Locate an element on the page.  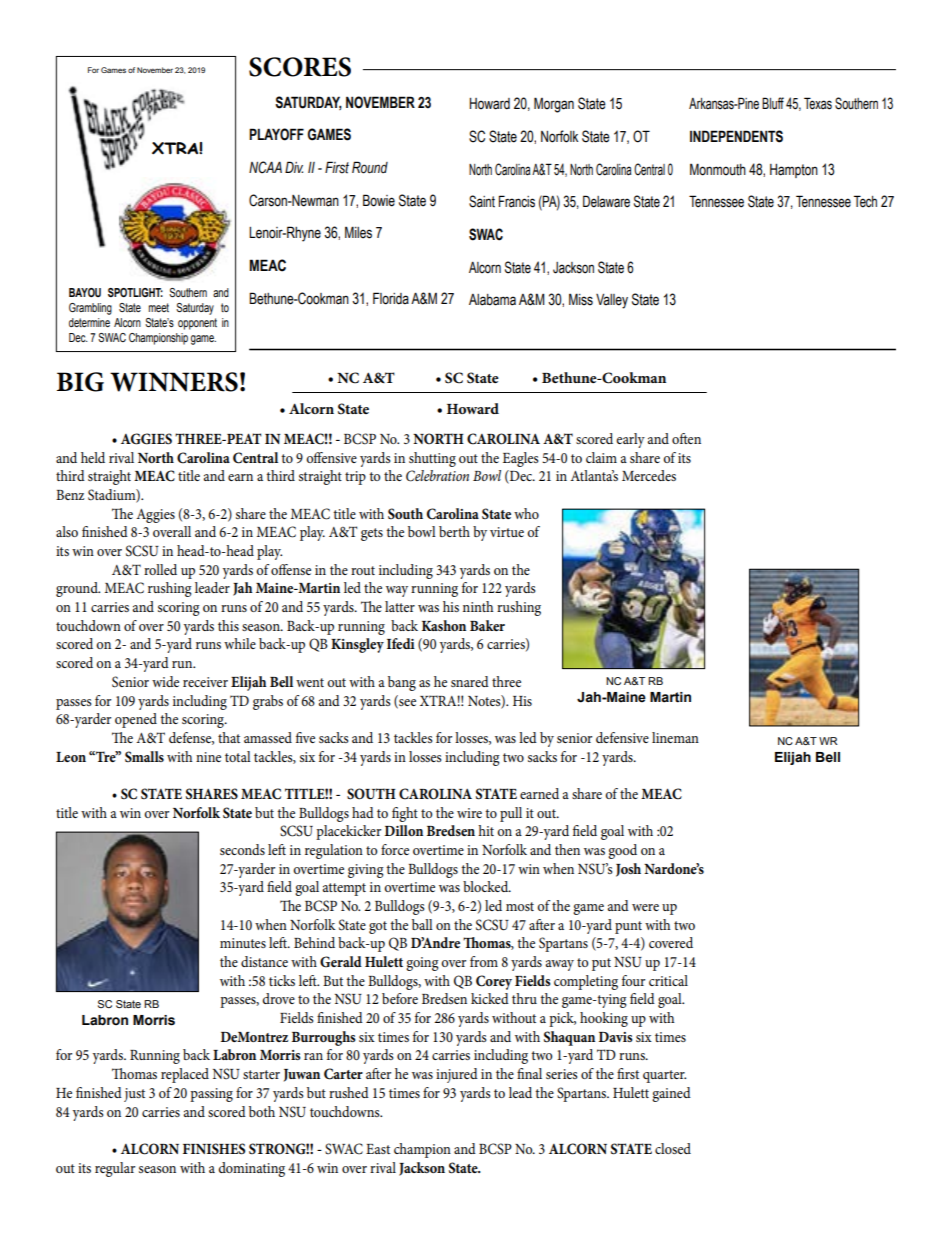
injured is located at coordinates (457, 1075).
